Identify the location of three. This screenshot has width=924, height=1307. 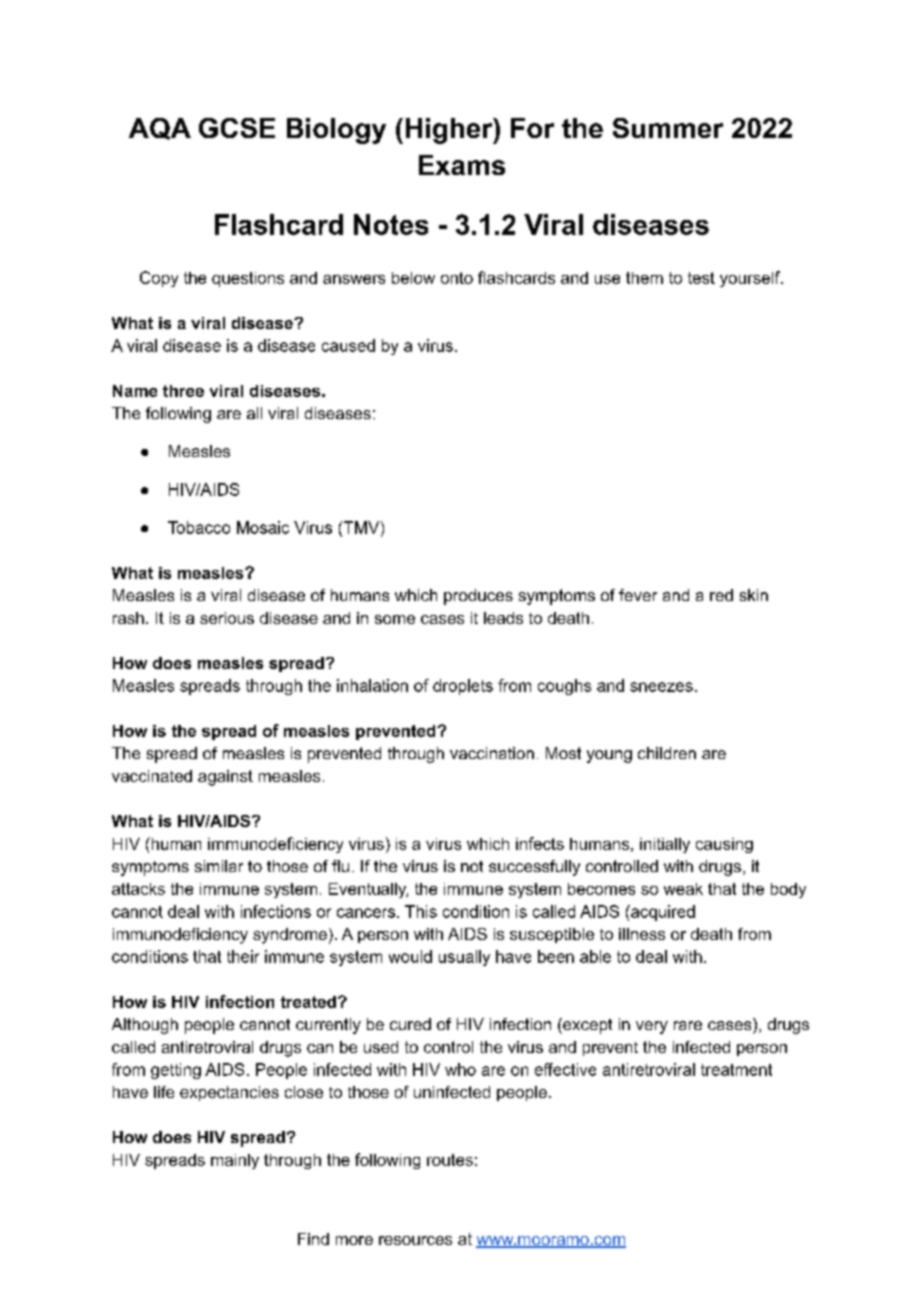
(183, 391).
